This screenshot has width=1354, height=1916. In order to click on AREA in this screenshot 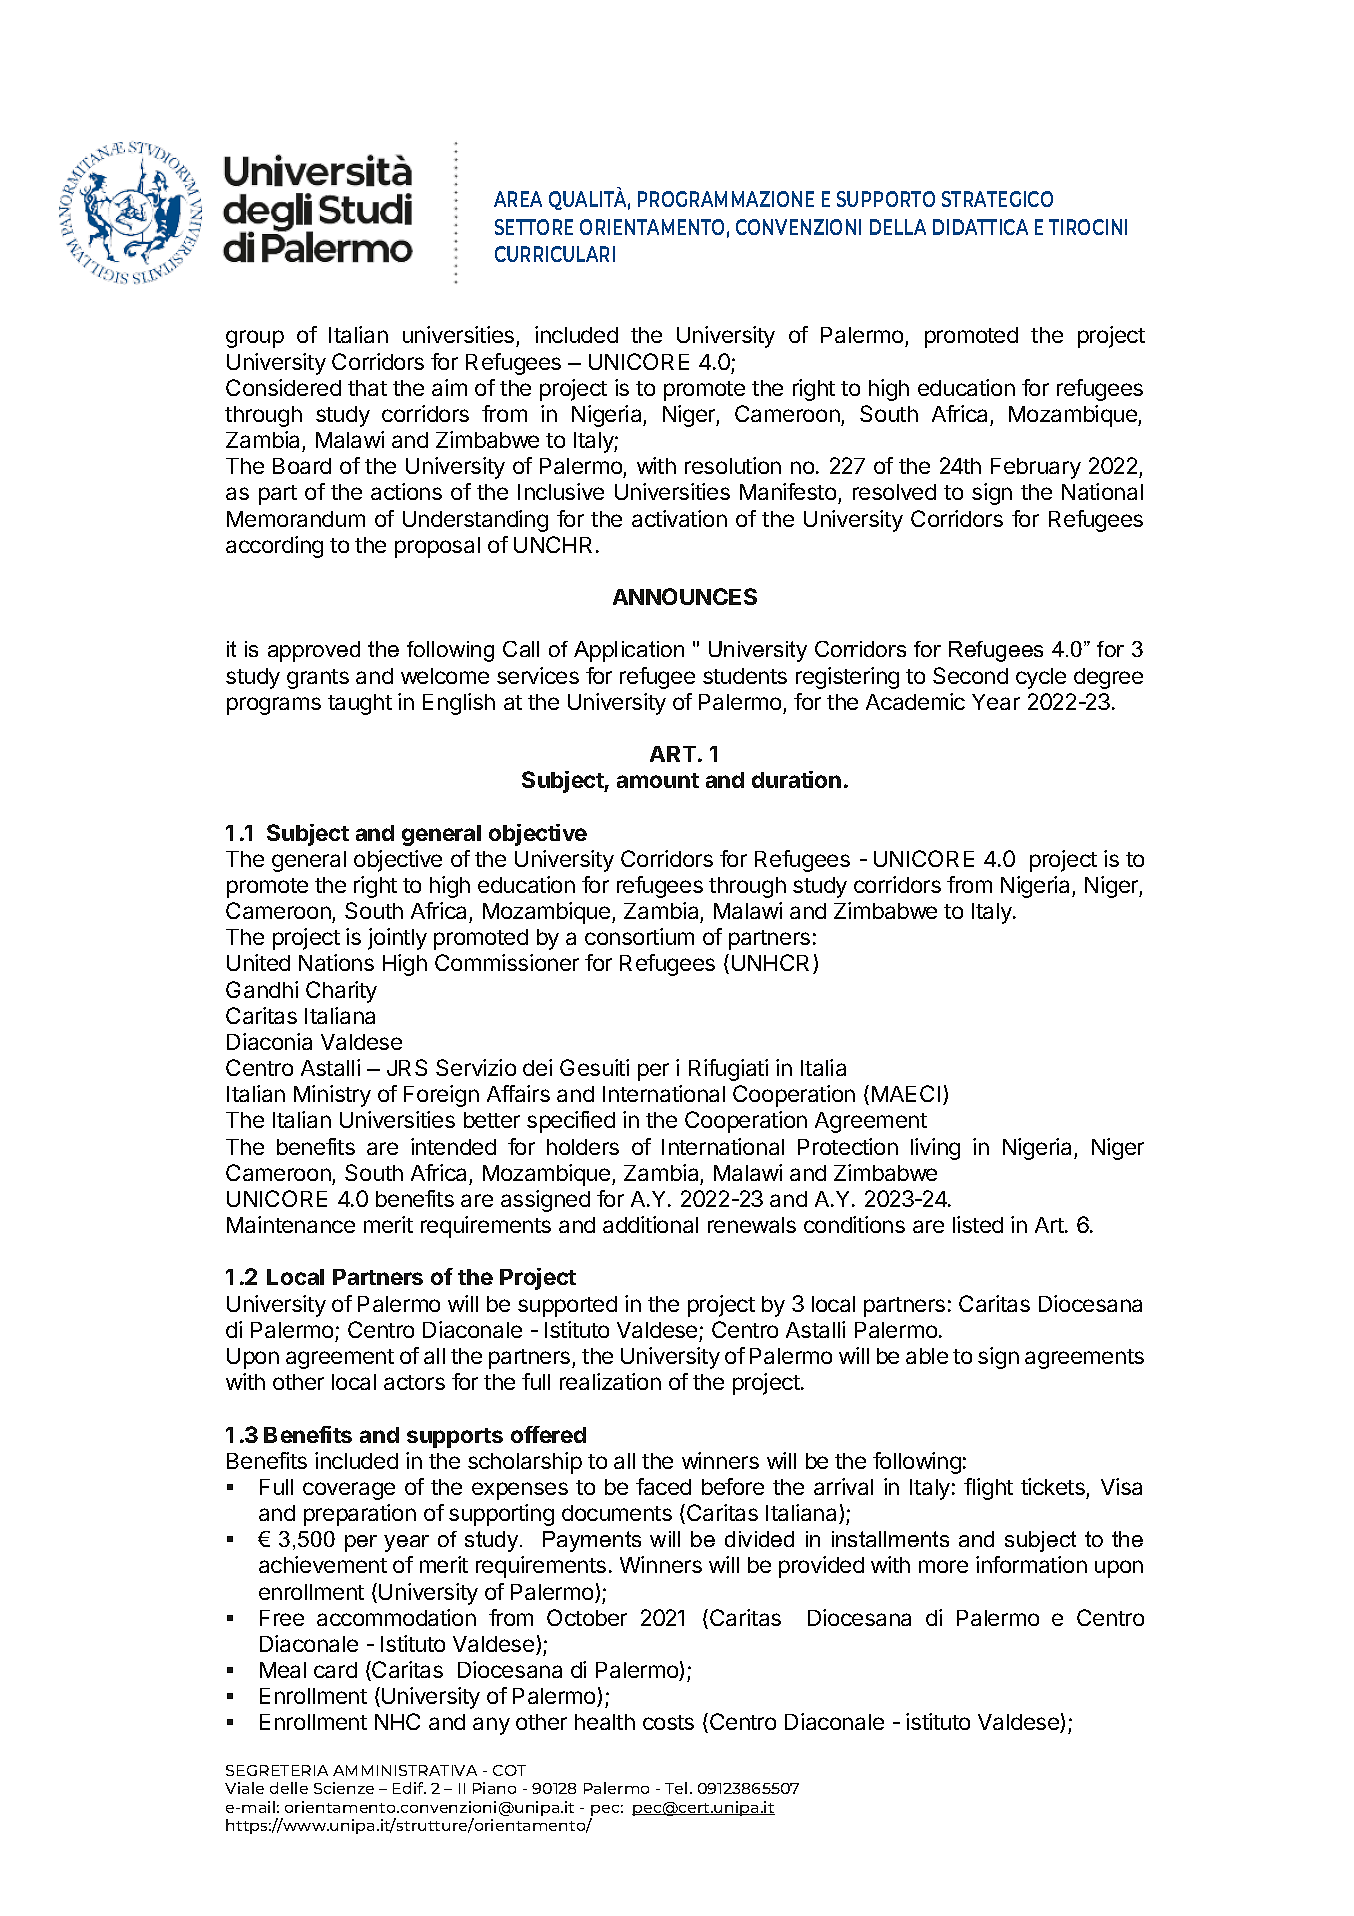, I will do `click(518, 199)`.
